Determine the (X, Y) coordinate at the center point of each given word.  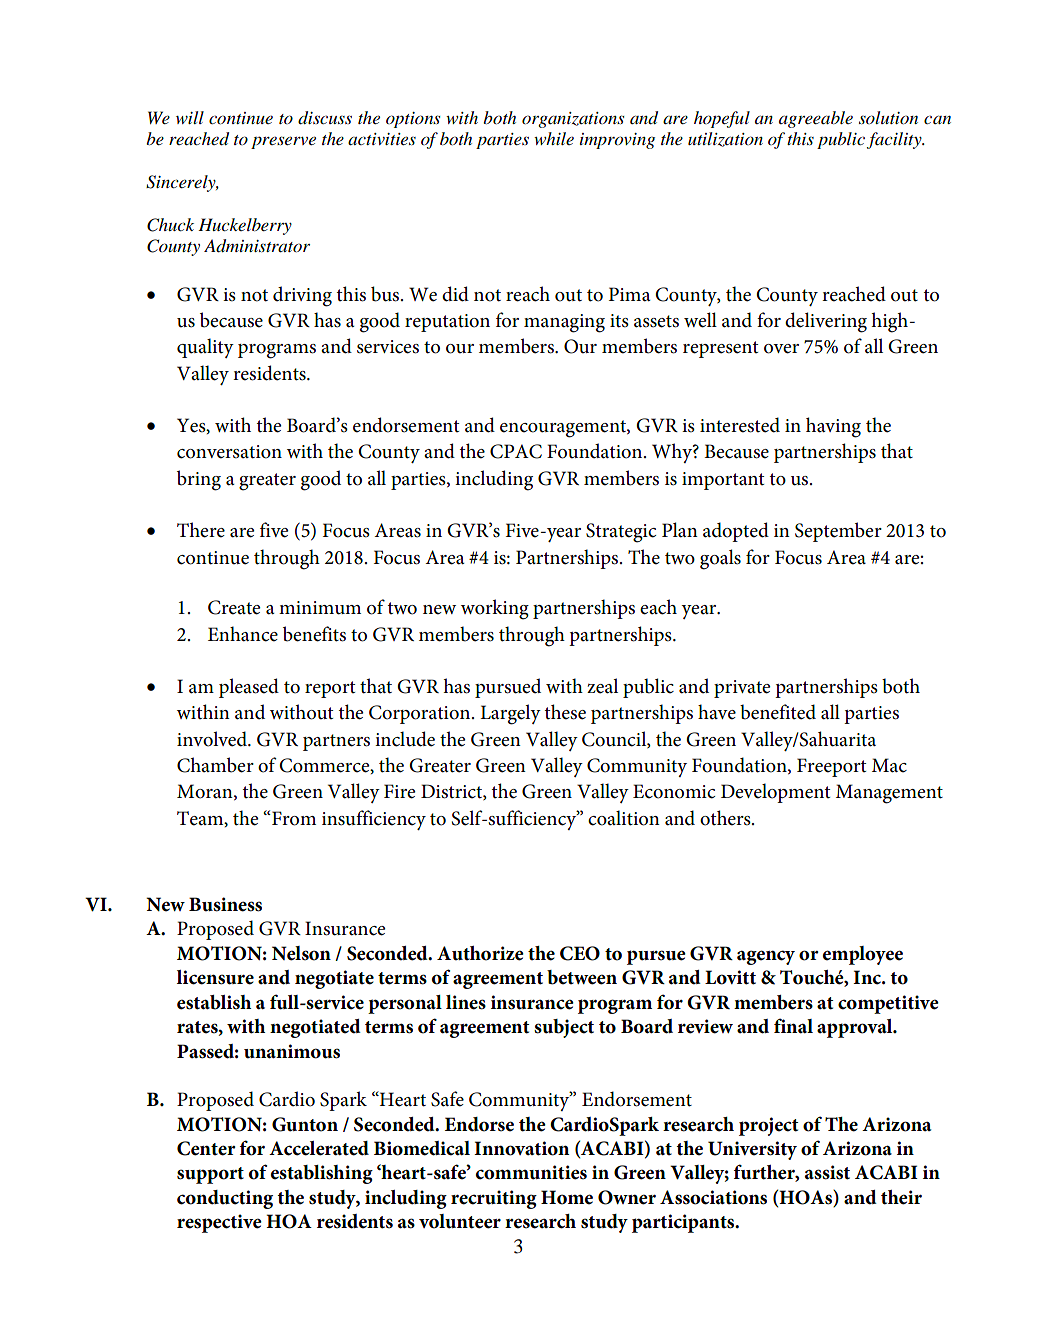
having (833, 427)
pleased (249, 688)
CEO (580, 953)
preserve (283, 142)
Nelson (301, 953)
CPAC (516, 451)
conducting (225, 1199)
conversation (229, 452)
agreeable (816, 119)
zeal (602, 686)
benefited (778, 712)
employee (863, 955)
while (554, 138)
